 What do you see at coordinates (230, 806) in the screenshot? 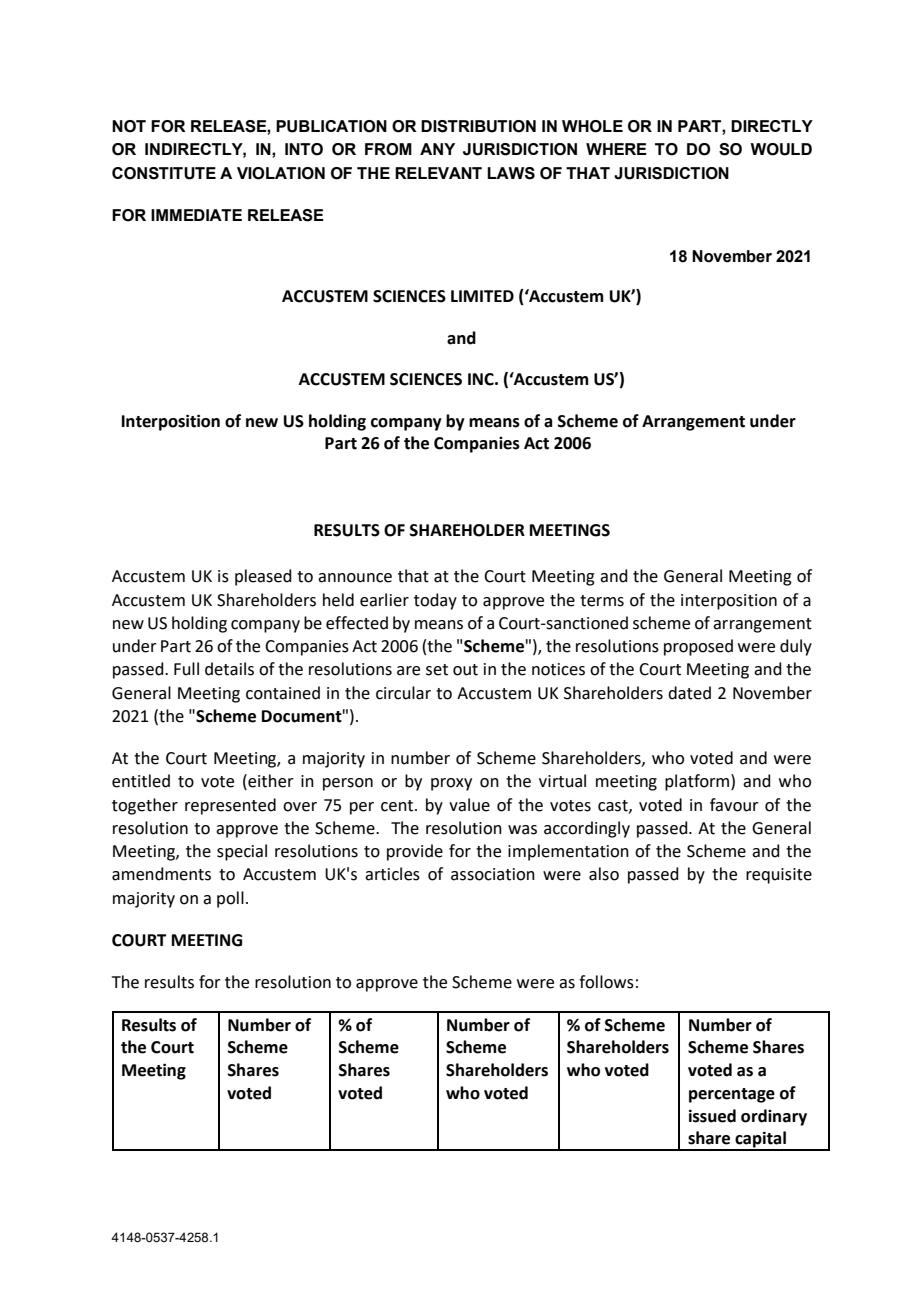
I see `represented` at bounding box center [230, 806].
